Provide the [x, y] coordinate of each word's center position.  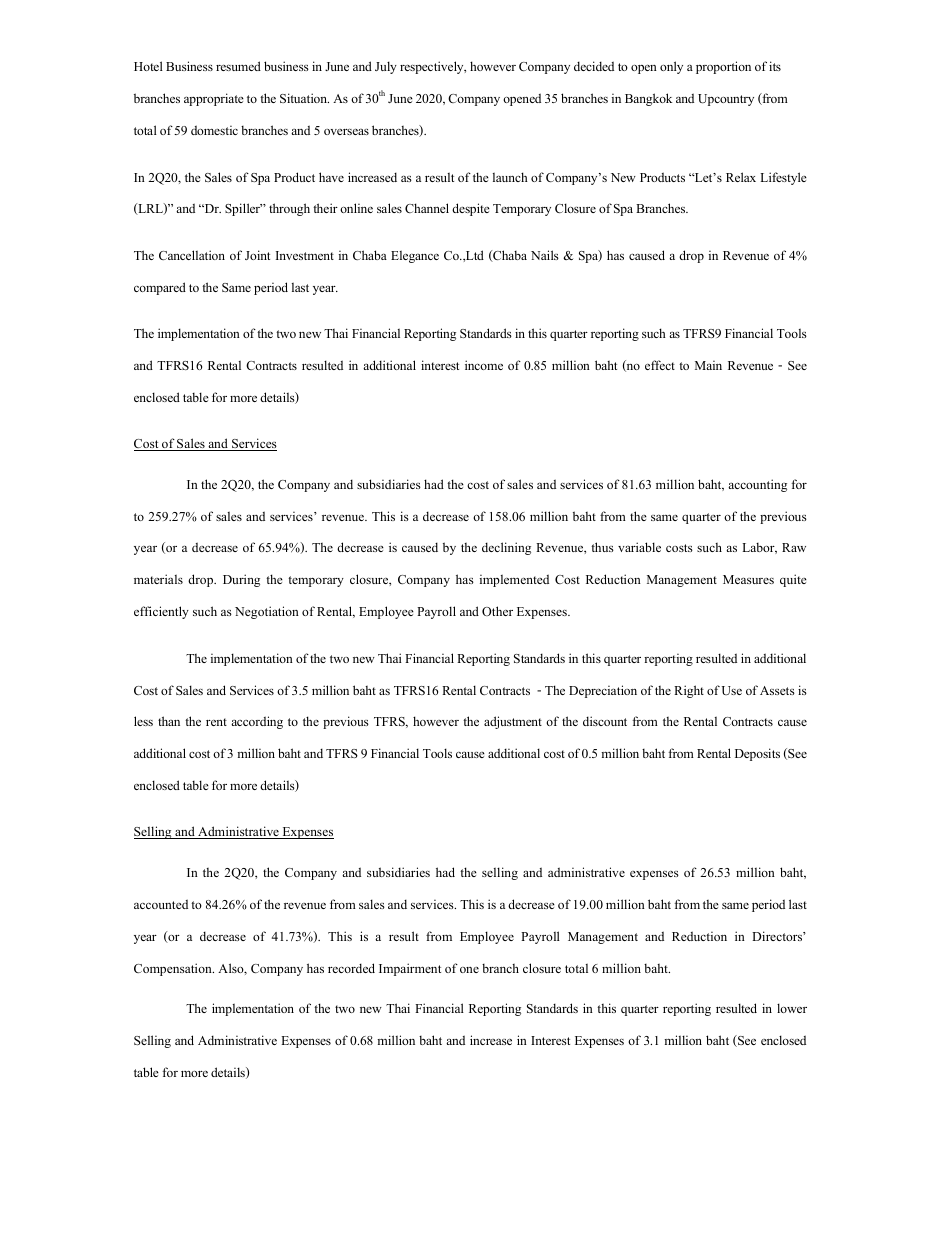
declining [506, 548]
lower [792, 1008]
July [386, 67]
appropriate [214, 99]
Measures [748, 579]
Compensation [174, 969]
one [469, 970]
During [241, 580]
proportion [723, 67]
